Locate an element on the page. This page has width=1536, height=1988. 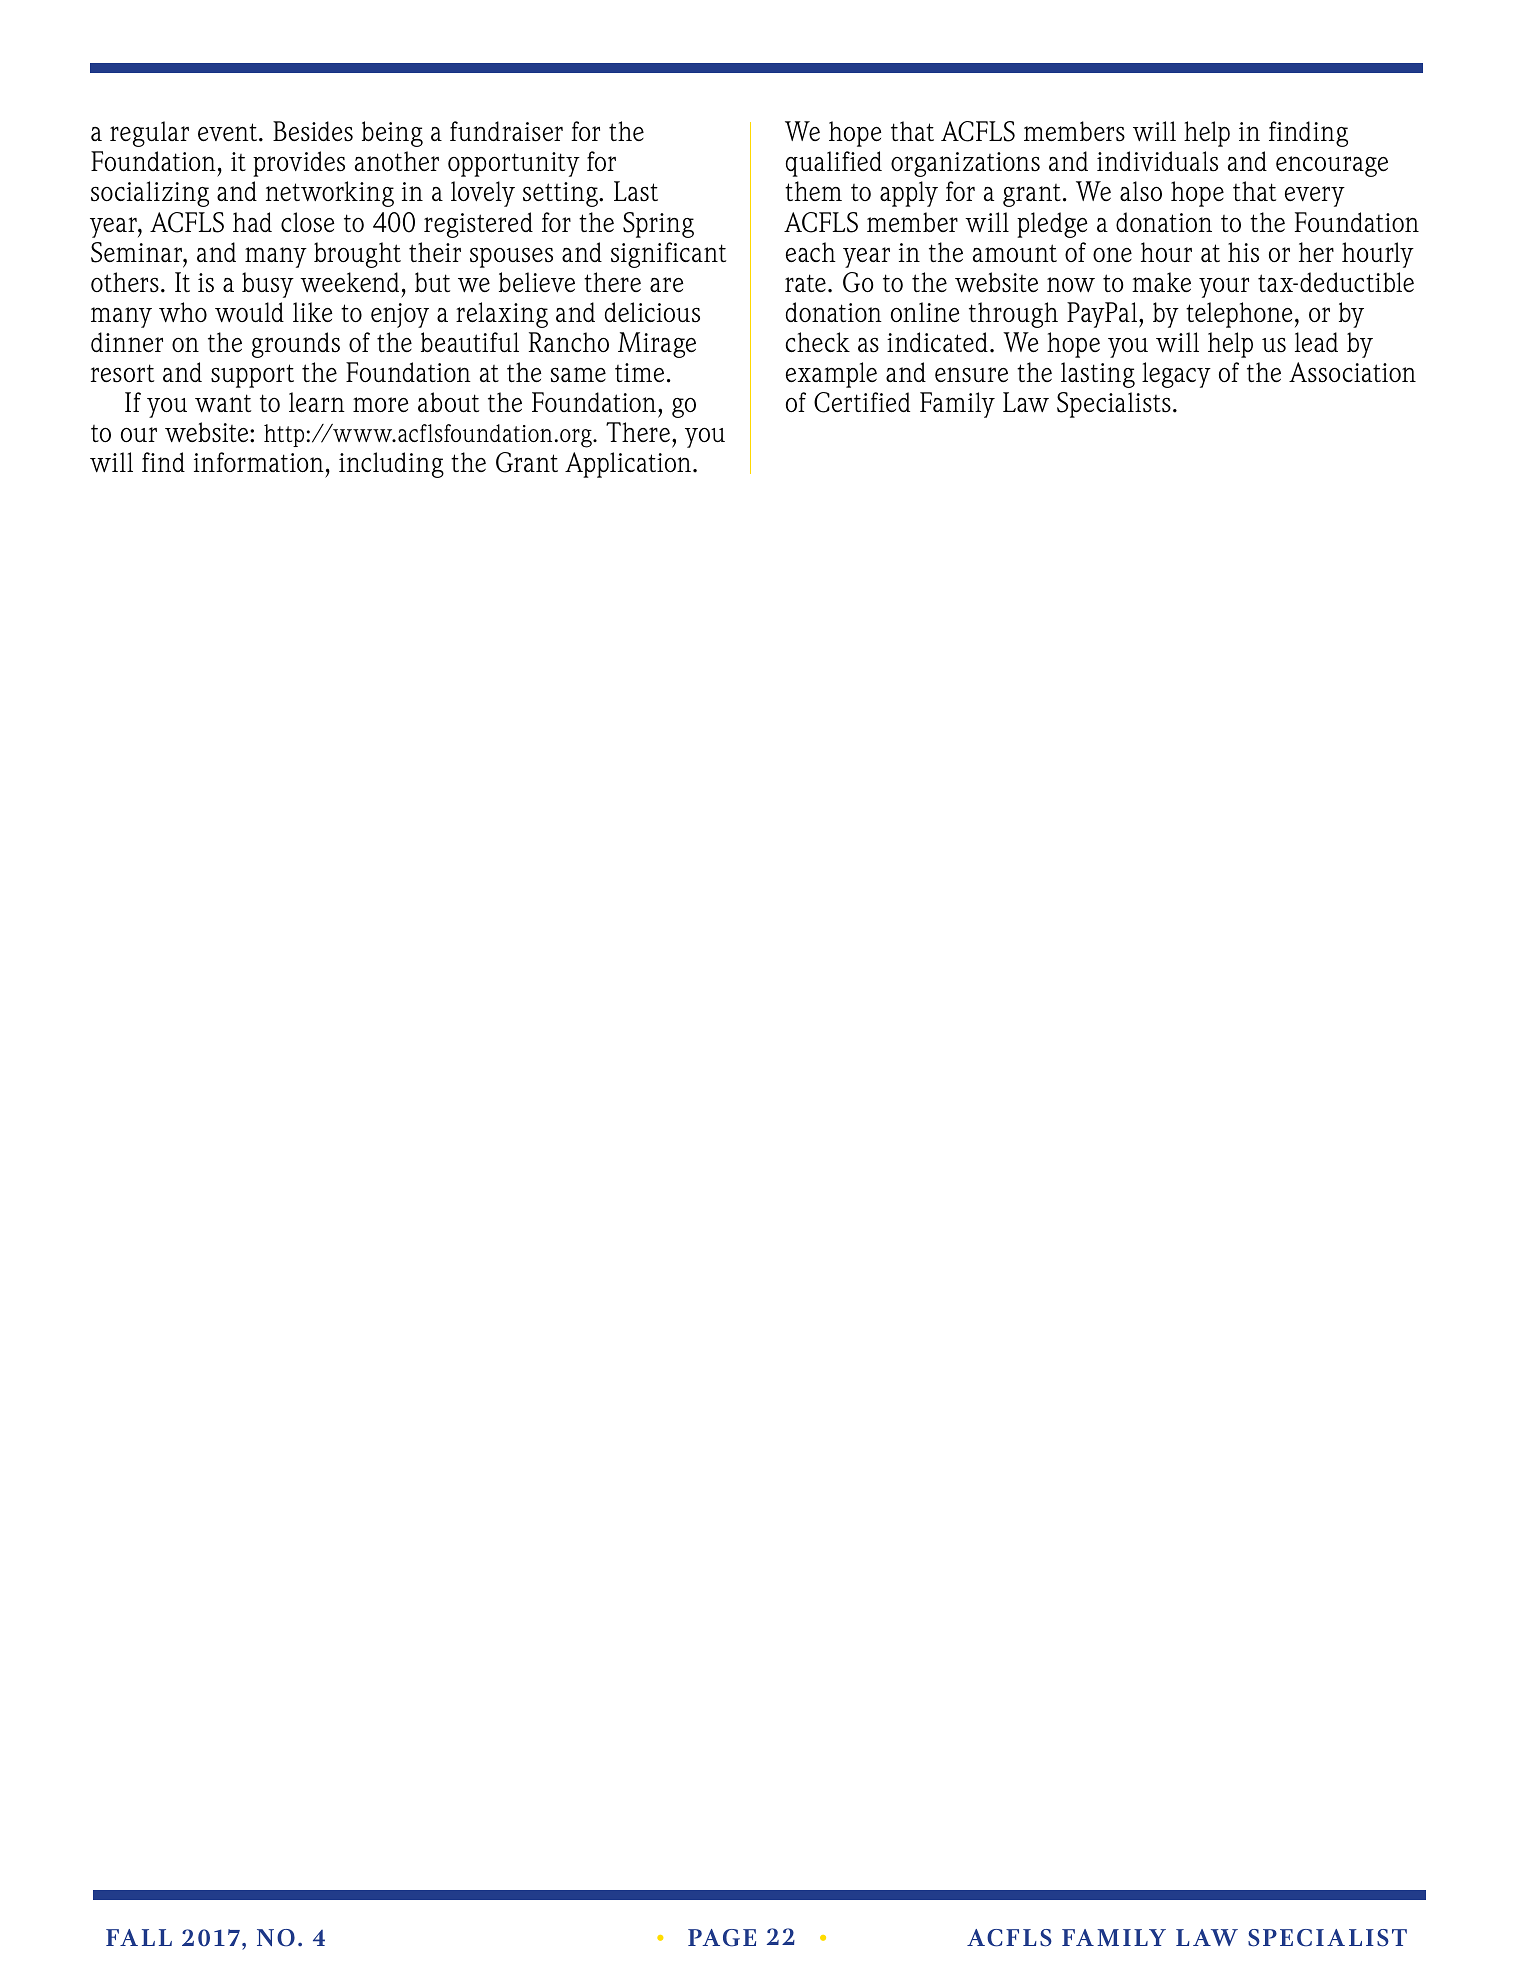
information is located at coordinates (259, 462).
